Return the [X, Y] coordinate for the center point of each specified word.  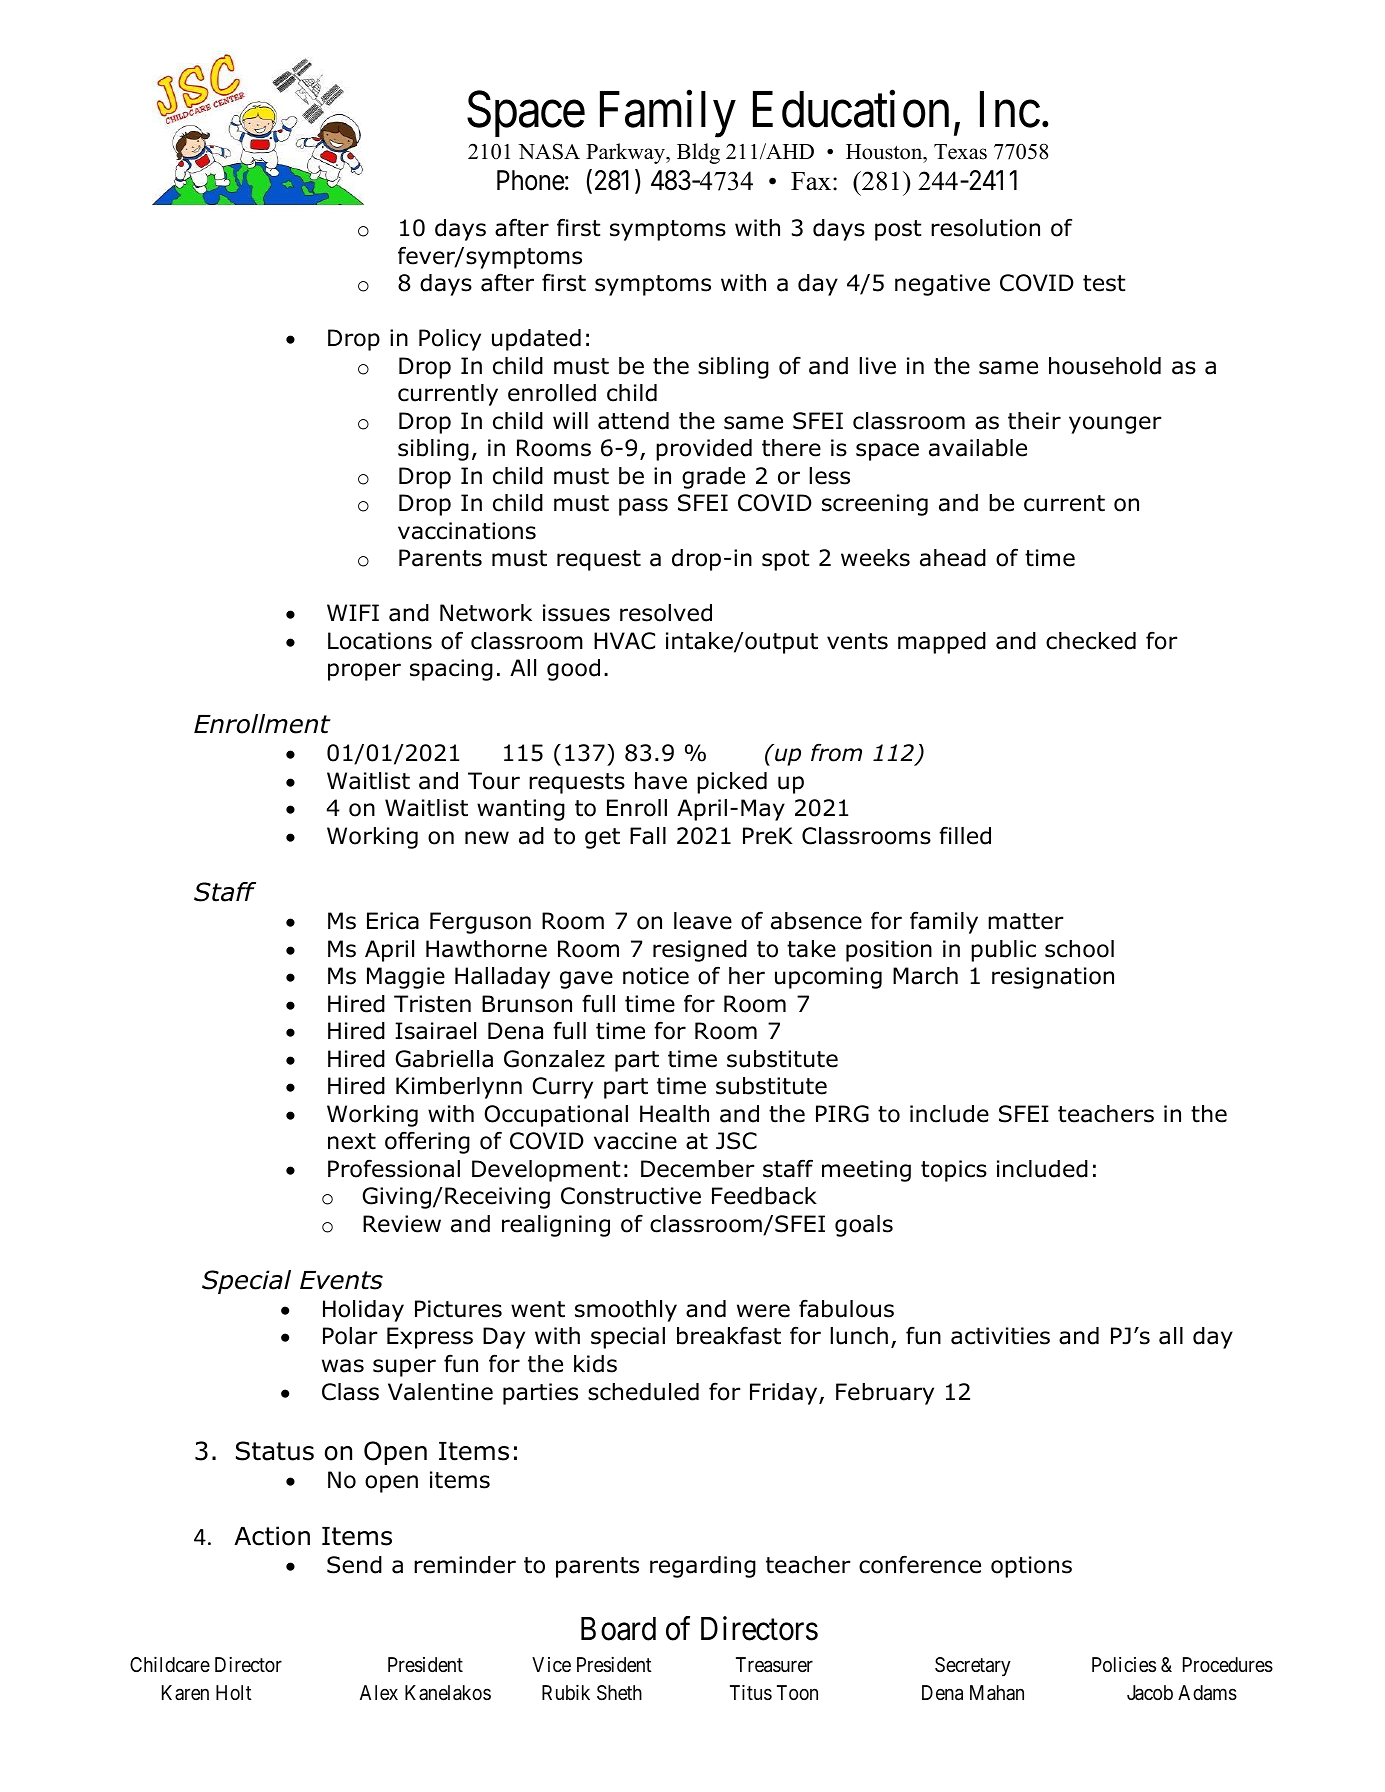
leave [703, 921]
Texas [960, 152]
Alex [379, 1692]
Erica [393, 921]
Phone [530, 180]
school [1079, 949]
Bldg [698, 153]
